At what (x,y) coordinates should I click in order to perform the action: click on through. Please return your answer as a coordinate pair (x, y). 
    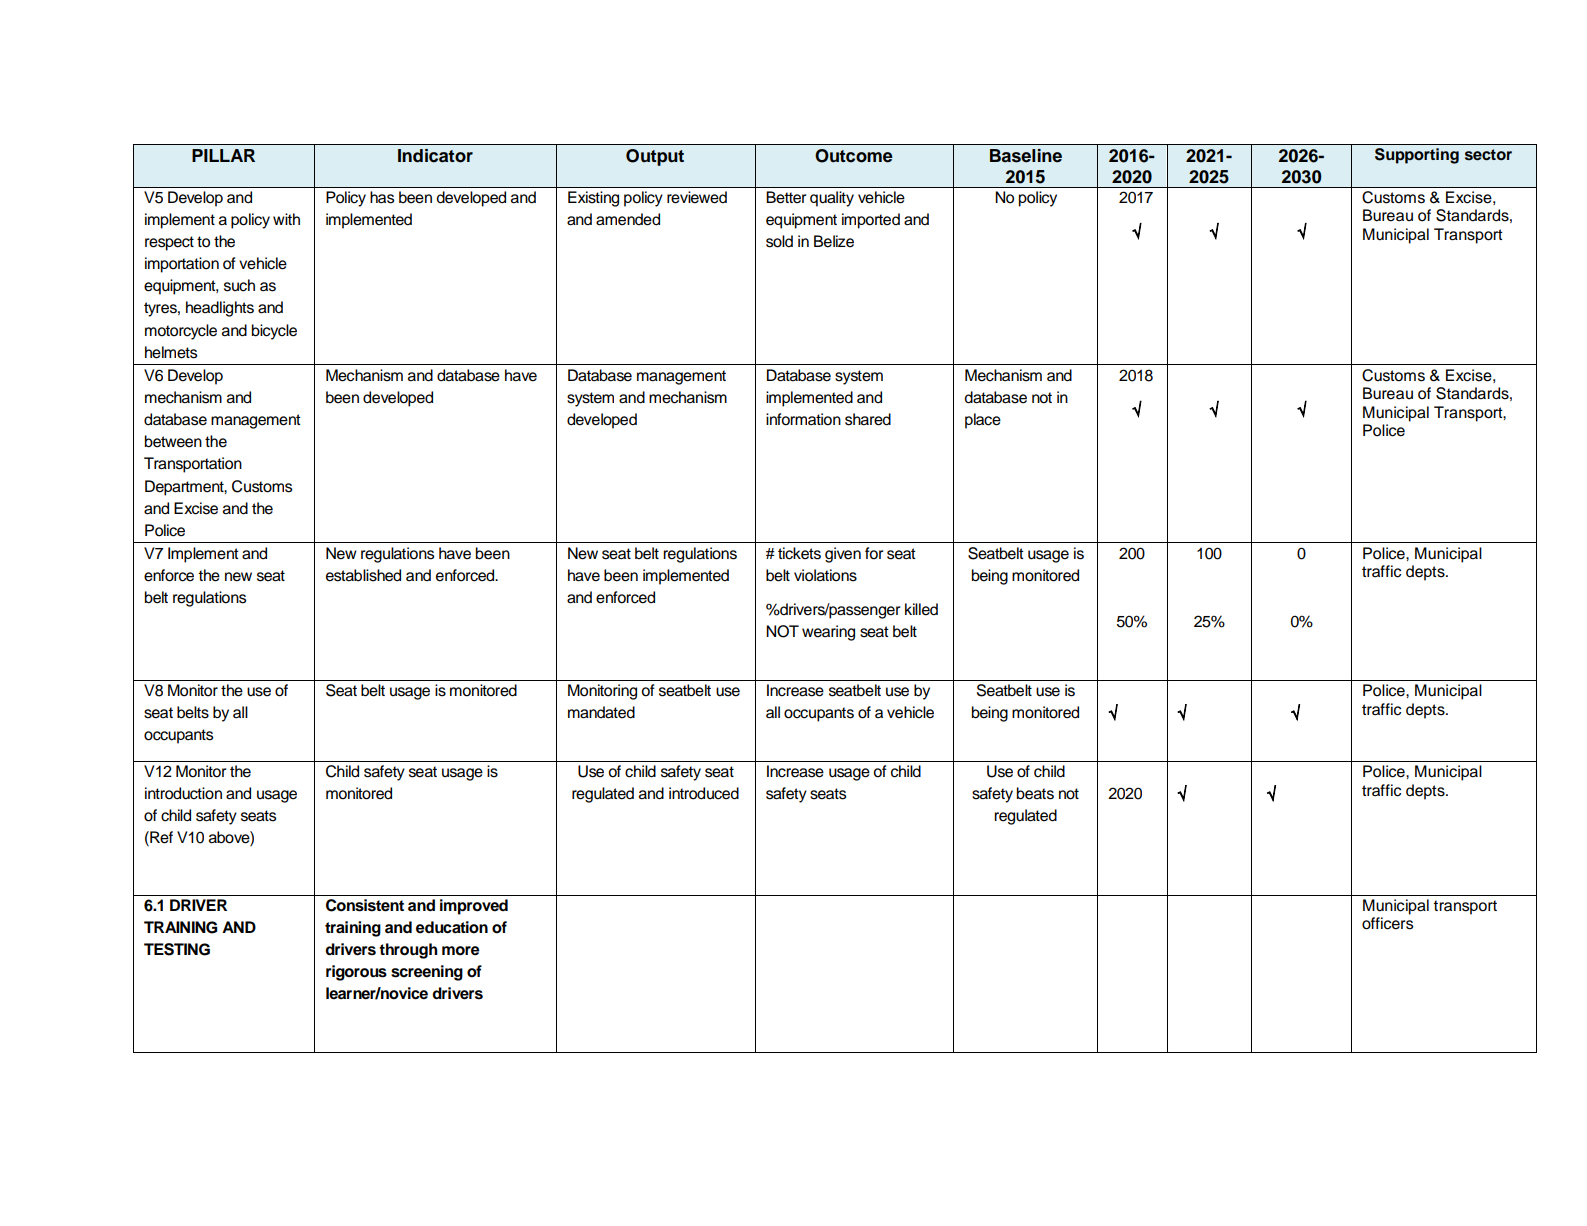
    Looking at the image, I should click on (408, 951).
